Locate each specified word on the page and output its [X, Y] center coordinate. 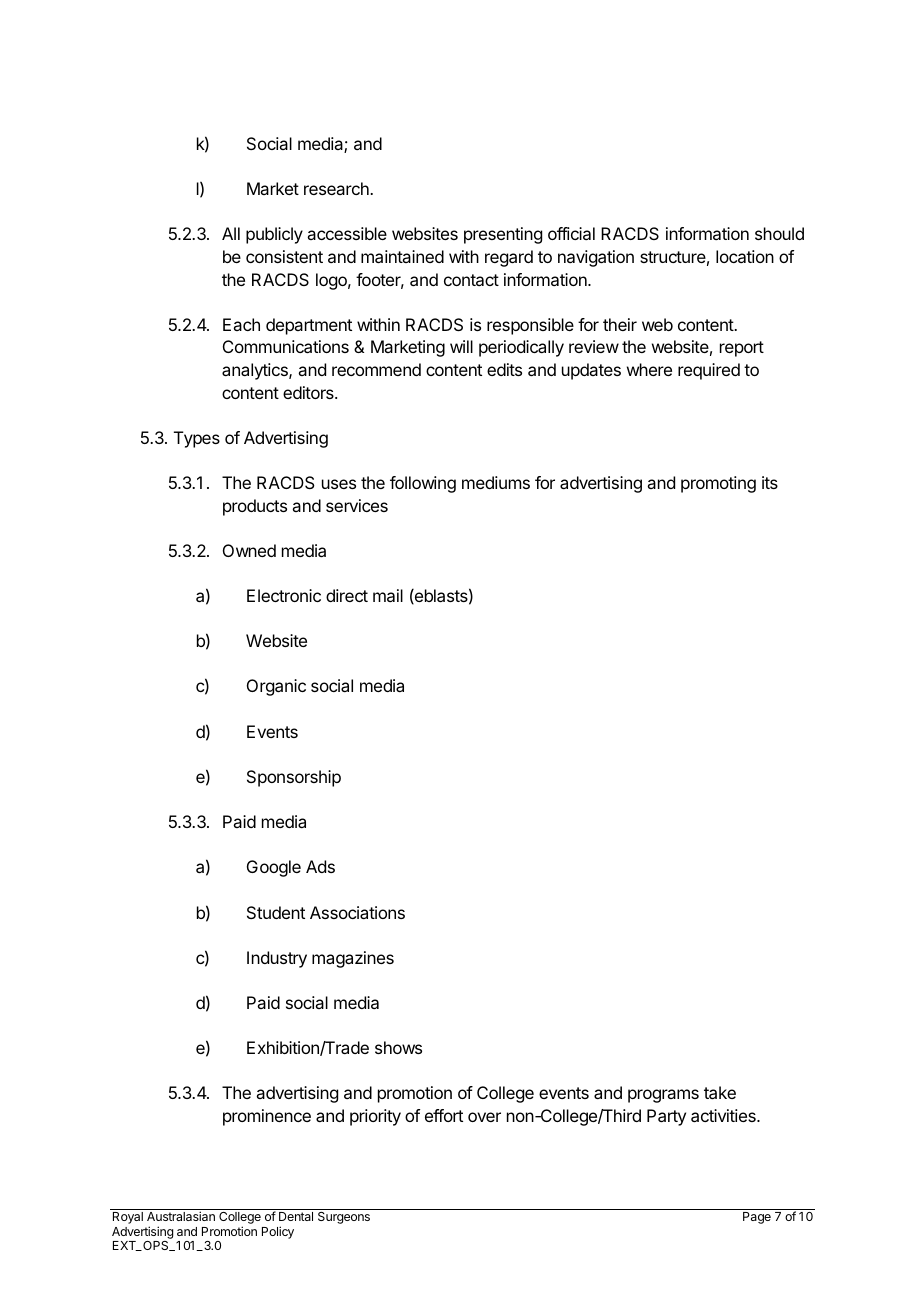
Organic [276, 687]
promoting [718, 484]
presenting [503, 235]
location [745, 256]
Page [757, 1218]
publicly [274, 235]
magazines [353, 959]
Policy [278, 1232]
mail [388, 595]
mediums [496, 482]
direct [347, 595]
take [720, 1092]
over [484, 1117]
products [255, 507]
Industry [277, 959]
